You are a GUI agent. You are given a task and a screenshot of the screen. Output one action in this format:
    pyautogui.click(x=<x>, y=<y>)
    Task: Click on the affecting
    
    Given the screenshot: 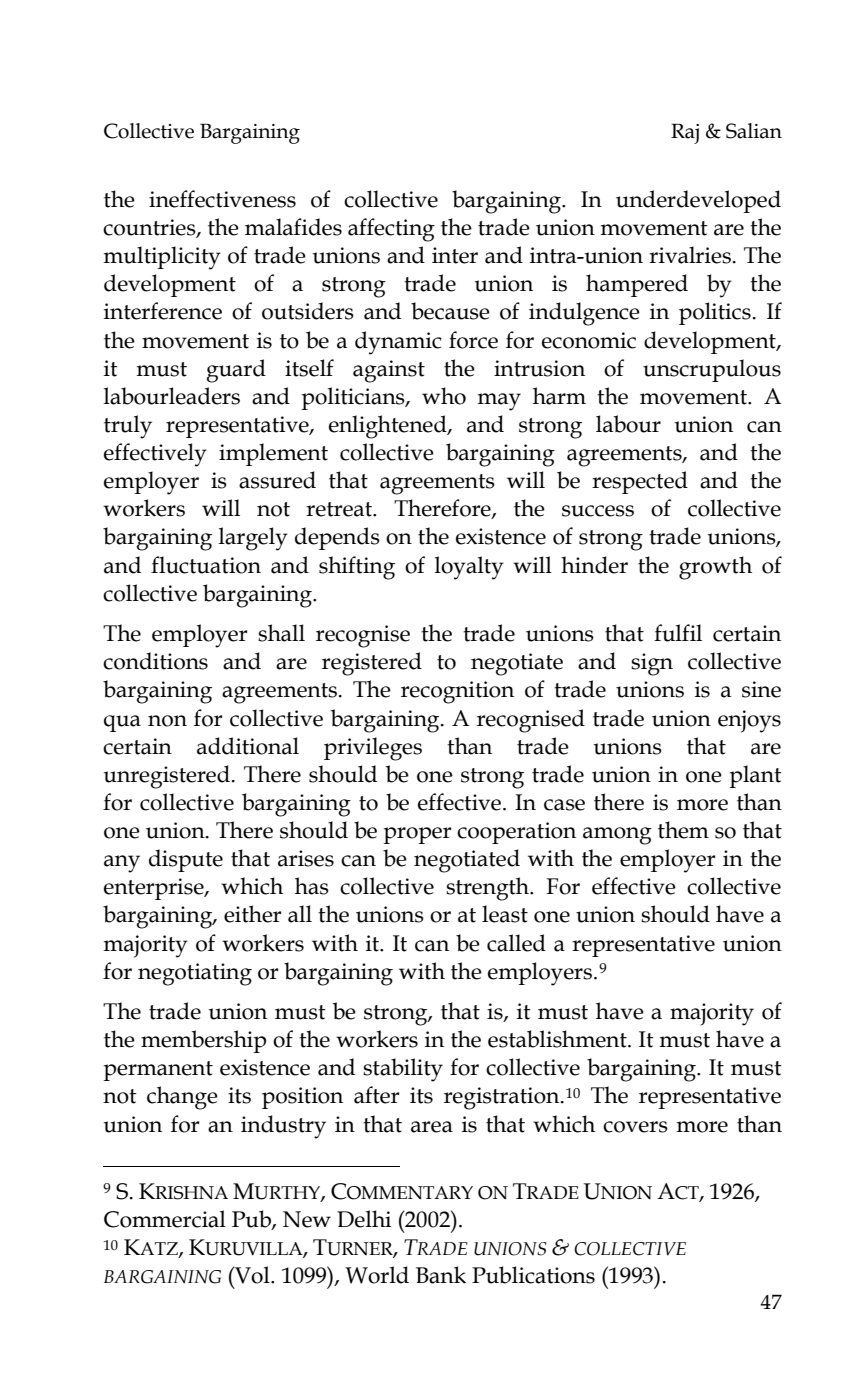 What is the action you would take?
    pyautogui.click(x=391, y=230)
